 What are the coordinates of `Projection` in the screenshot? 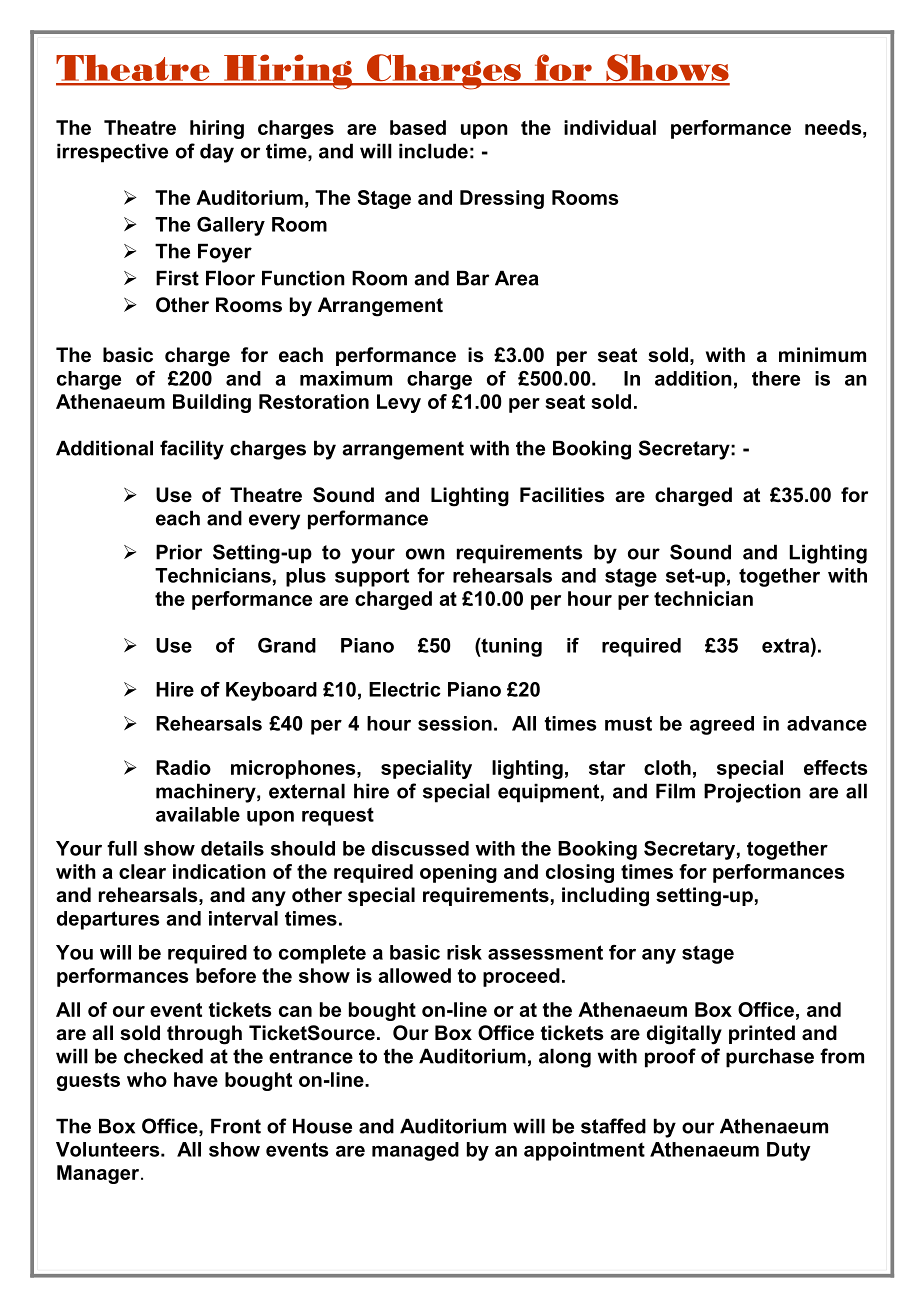 It's located at (752, 793).
